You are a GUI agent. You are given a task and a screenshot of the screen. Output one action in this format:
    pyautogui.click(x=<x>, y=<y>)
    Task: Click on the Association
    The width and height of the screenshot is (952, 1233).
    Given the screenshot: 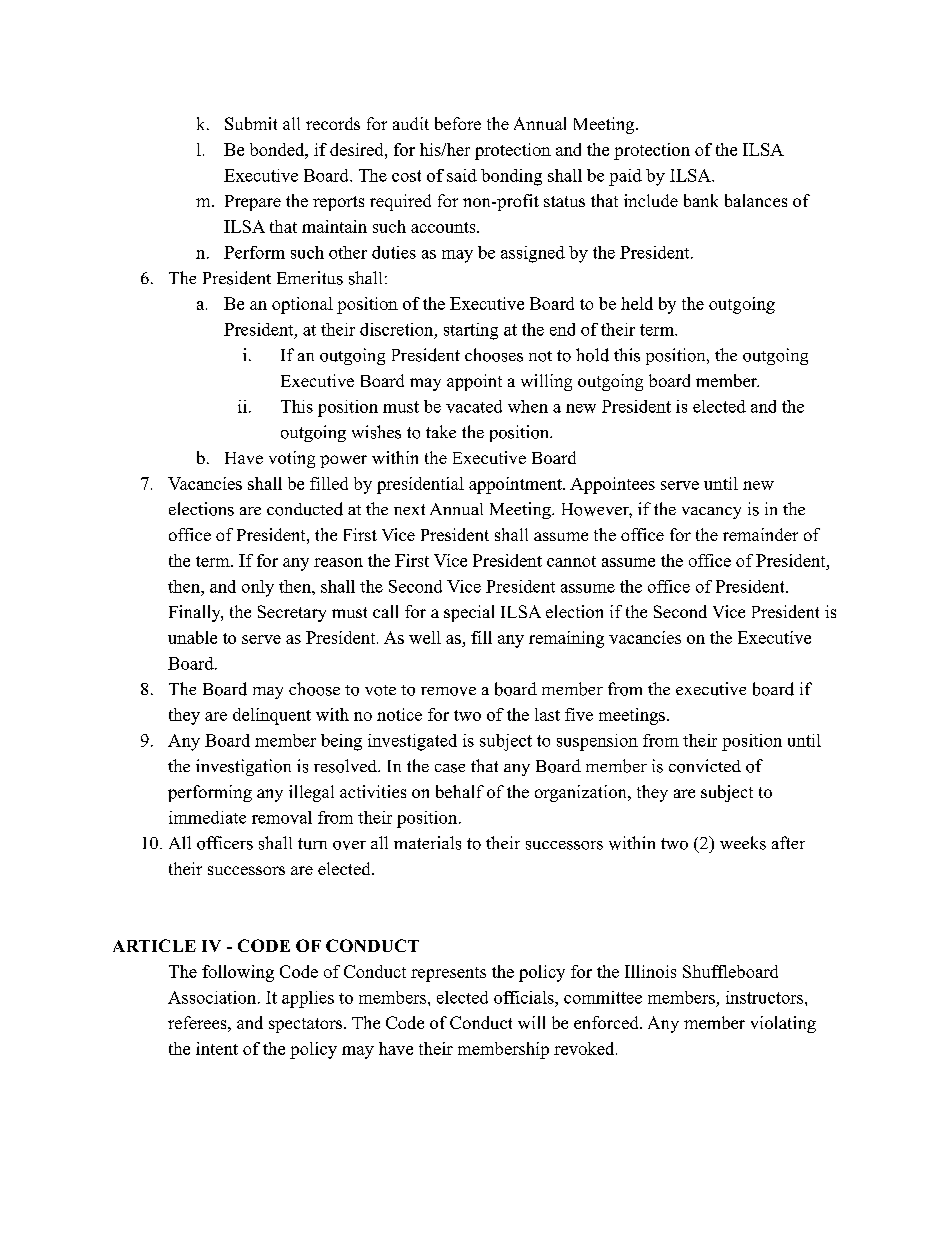 What is the action you would take?
    pyautogui.click(x=212, y=997)
